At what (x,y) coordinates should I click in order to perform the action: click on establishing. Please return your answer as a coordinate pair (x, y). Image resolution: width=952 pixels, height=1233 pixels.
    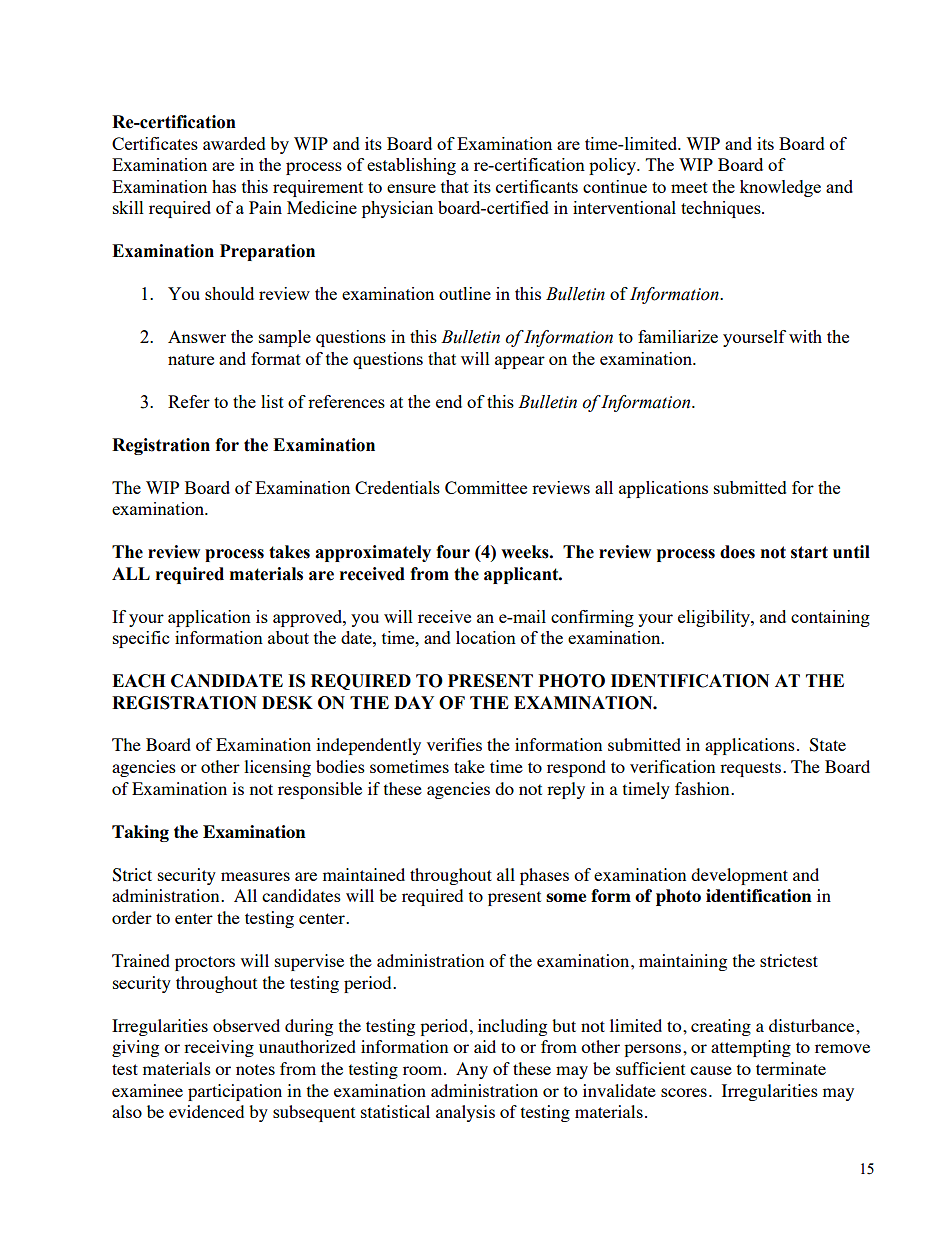
    Looking at the image, I should click on (411, 166).
